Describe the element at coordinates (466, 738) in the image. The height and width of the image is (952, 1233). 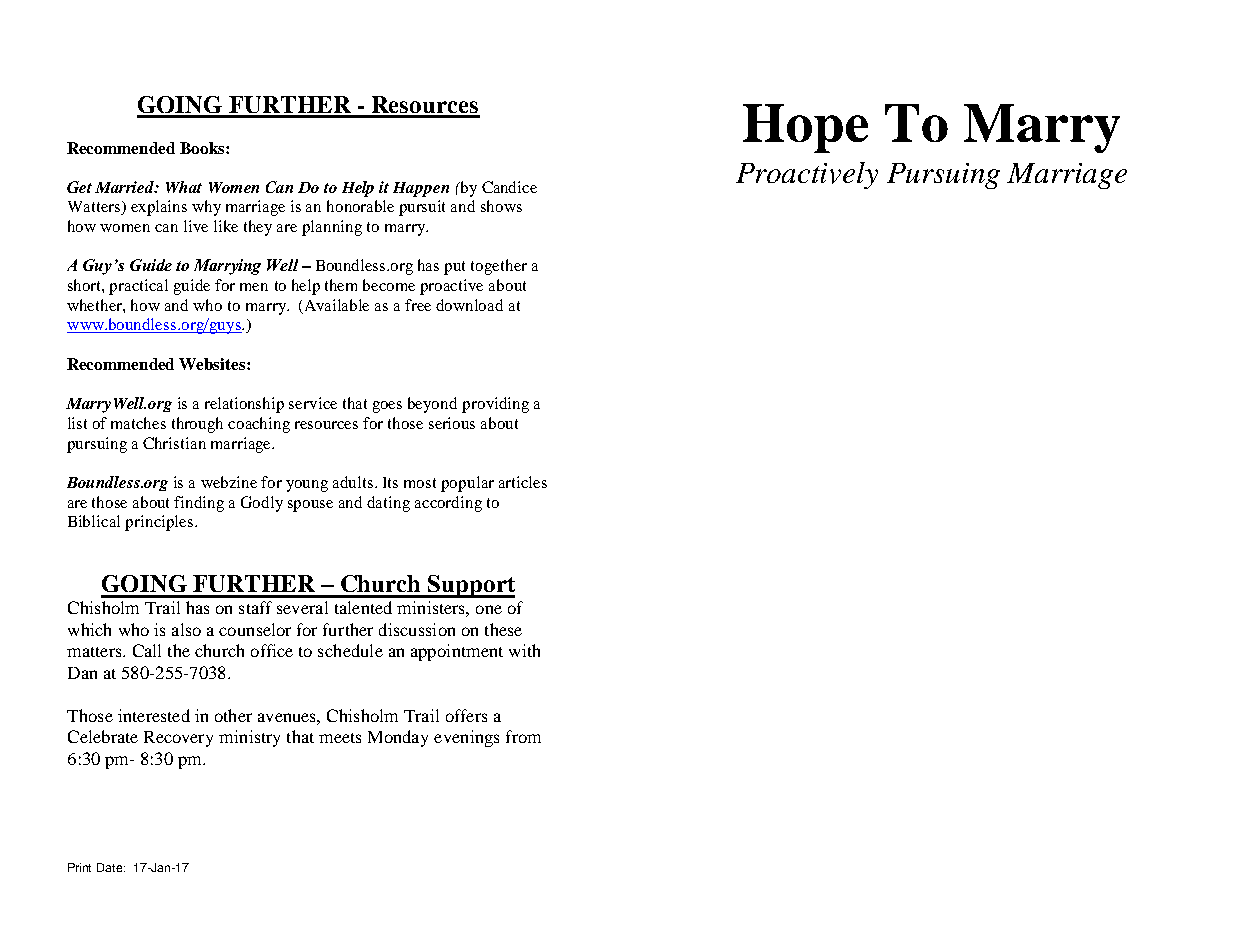
I see `evenings` at that location.
